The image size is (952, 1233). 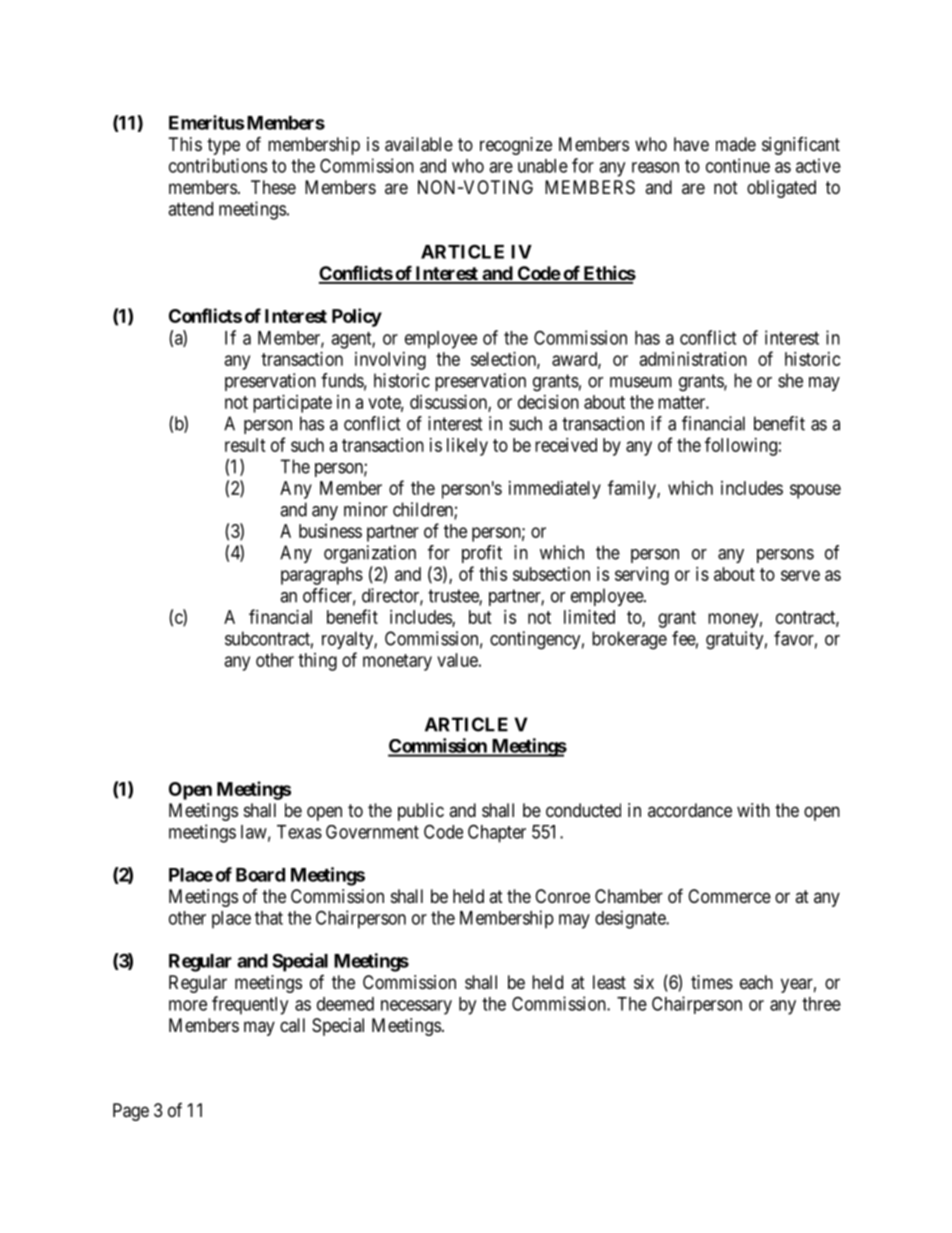 What do you see at coordinates (738, 165) in the document?
I see `continue` at bounding box center [738, 165].
